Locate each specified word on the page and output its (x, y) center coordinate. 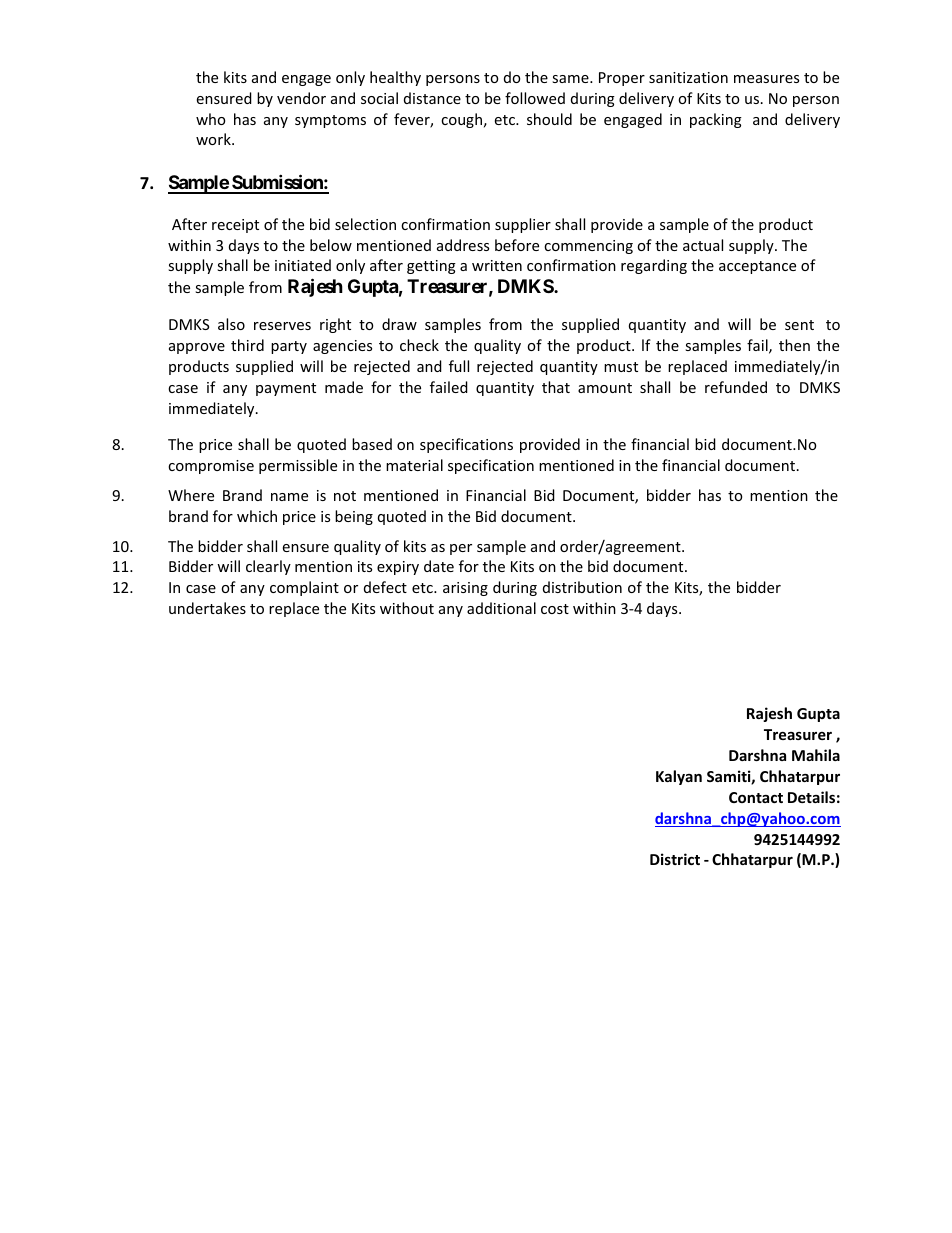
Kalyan (679, 777)
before (517, 245)
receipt (235, 226)
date (439, 566)
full (459, 366)
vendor (301, 98)
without (407, 608)
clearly (268, 567)
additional (501, 608)
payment (286, 389)
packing (716, 120)
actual (703, 245)
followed (535, 98)
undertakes (207, 608)
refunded (736, 387)
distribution (582, 587)
